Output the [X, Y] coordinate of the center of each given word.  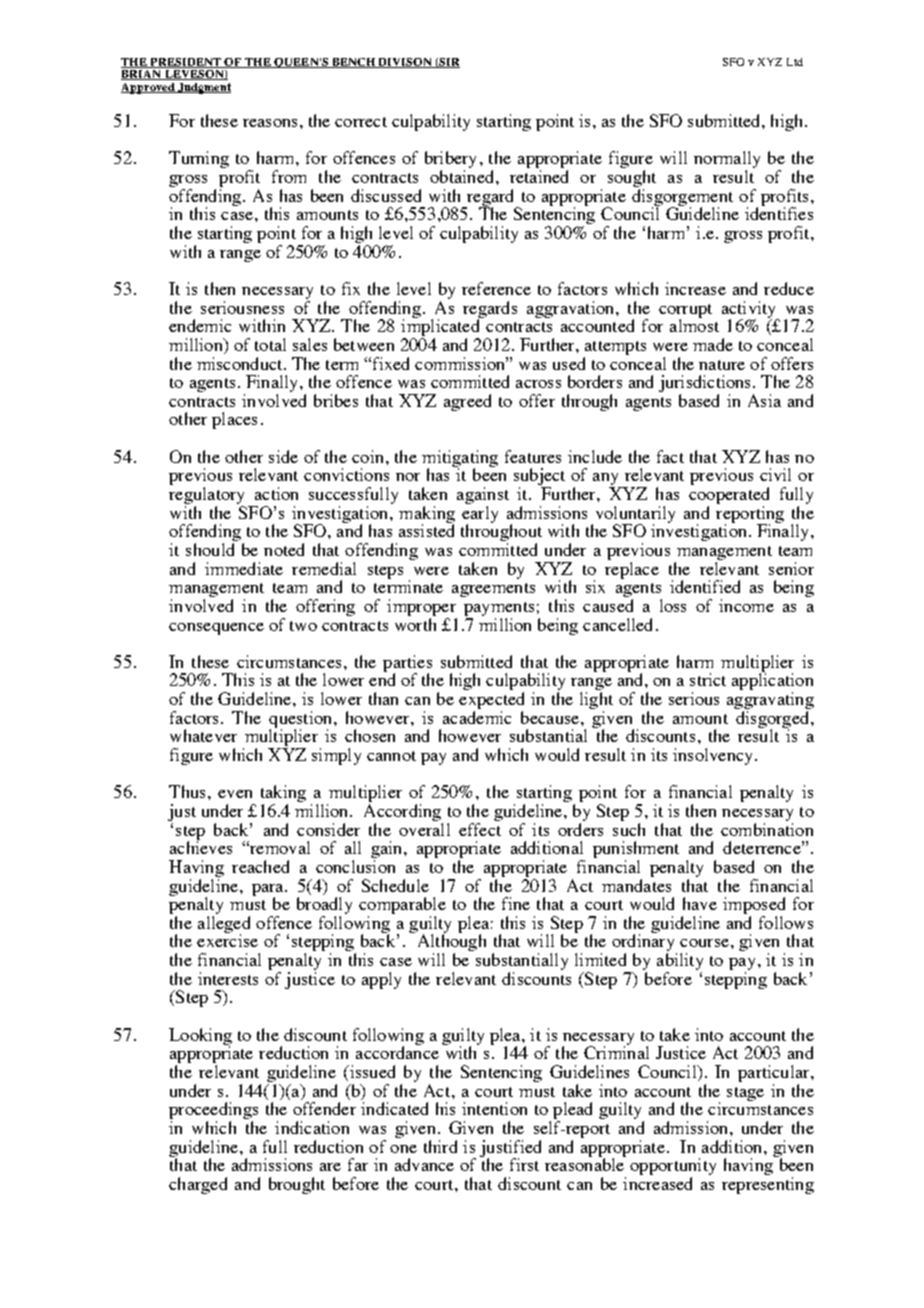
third [440, 1146]
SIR [449, 63]
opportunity [673, 1168]
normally [727, 161]
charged [198, 1185]
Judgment [203, 88]
